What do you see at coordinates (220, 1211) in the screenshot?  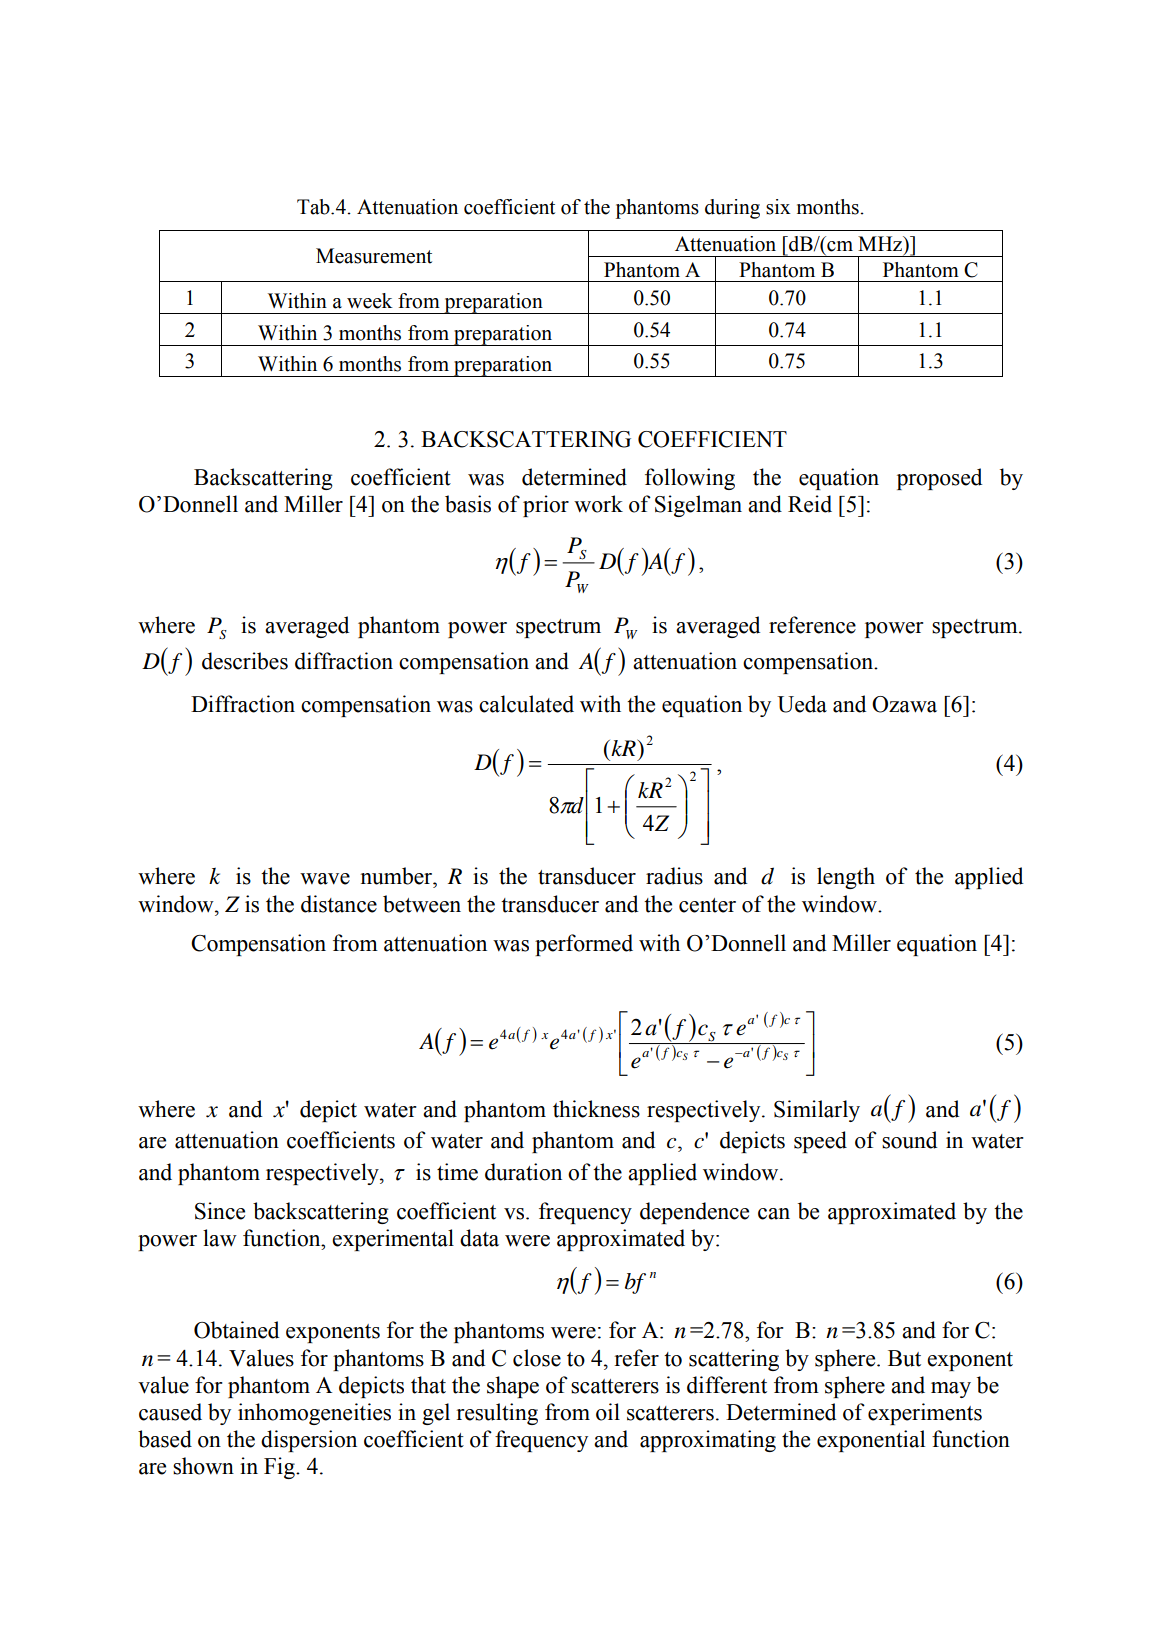 I see `Since` at bounding box center [220, 1211].
